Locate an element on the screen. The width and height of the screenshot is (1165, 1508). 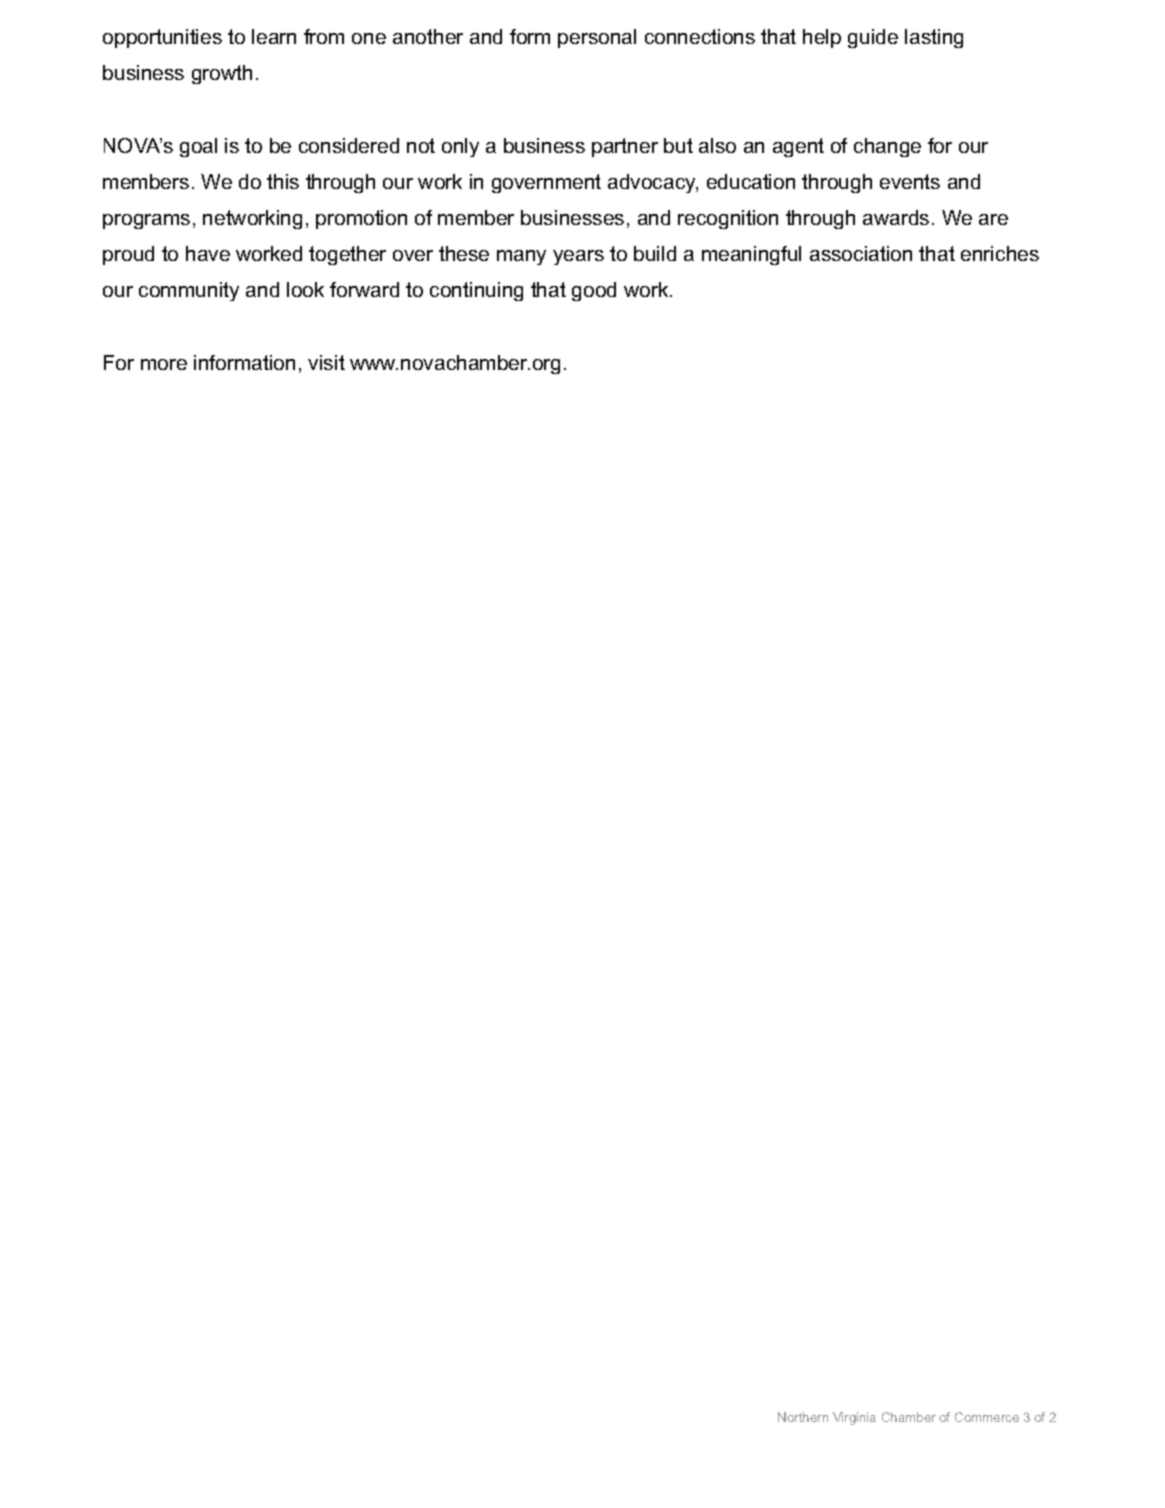
more is located at coordinates (164, 364).
